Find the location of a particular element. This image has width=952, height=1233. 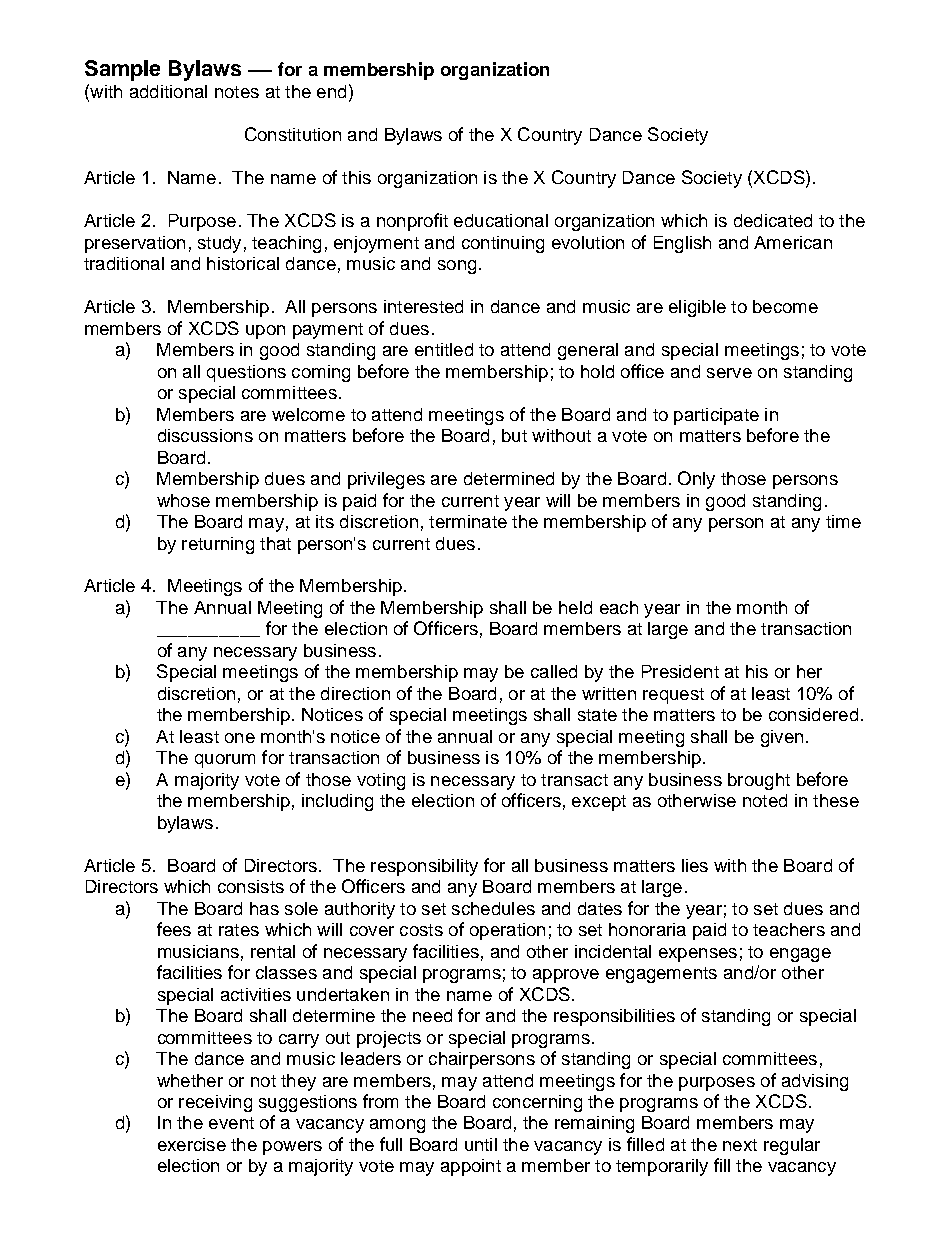

exercise is located at coordinates (192, 1144).
